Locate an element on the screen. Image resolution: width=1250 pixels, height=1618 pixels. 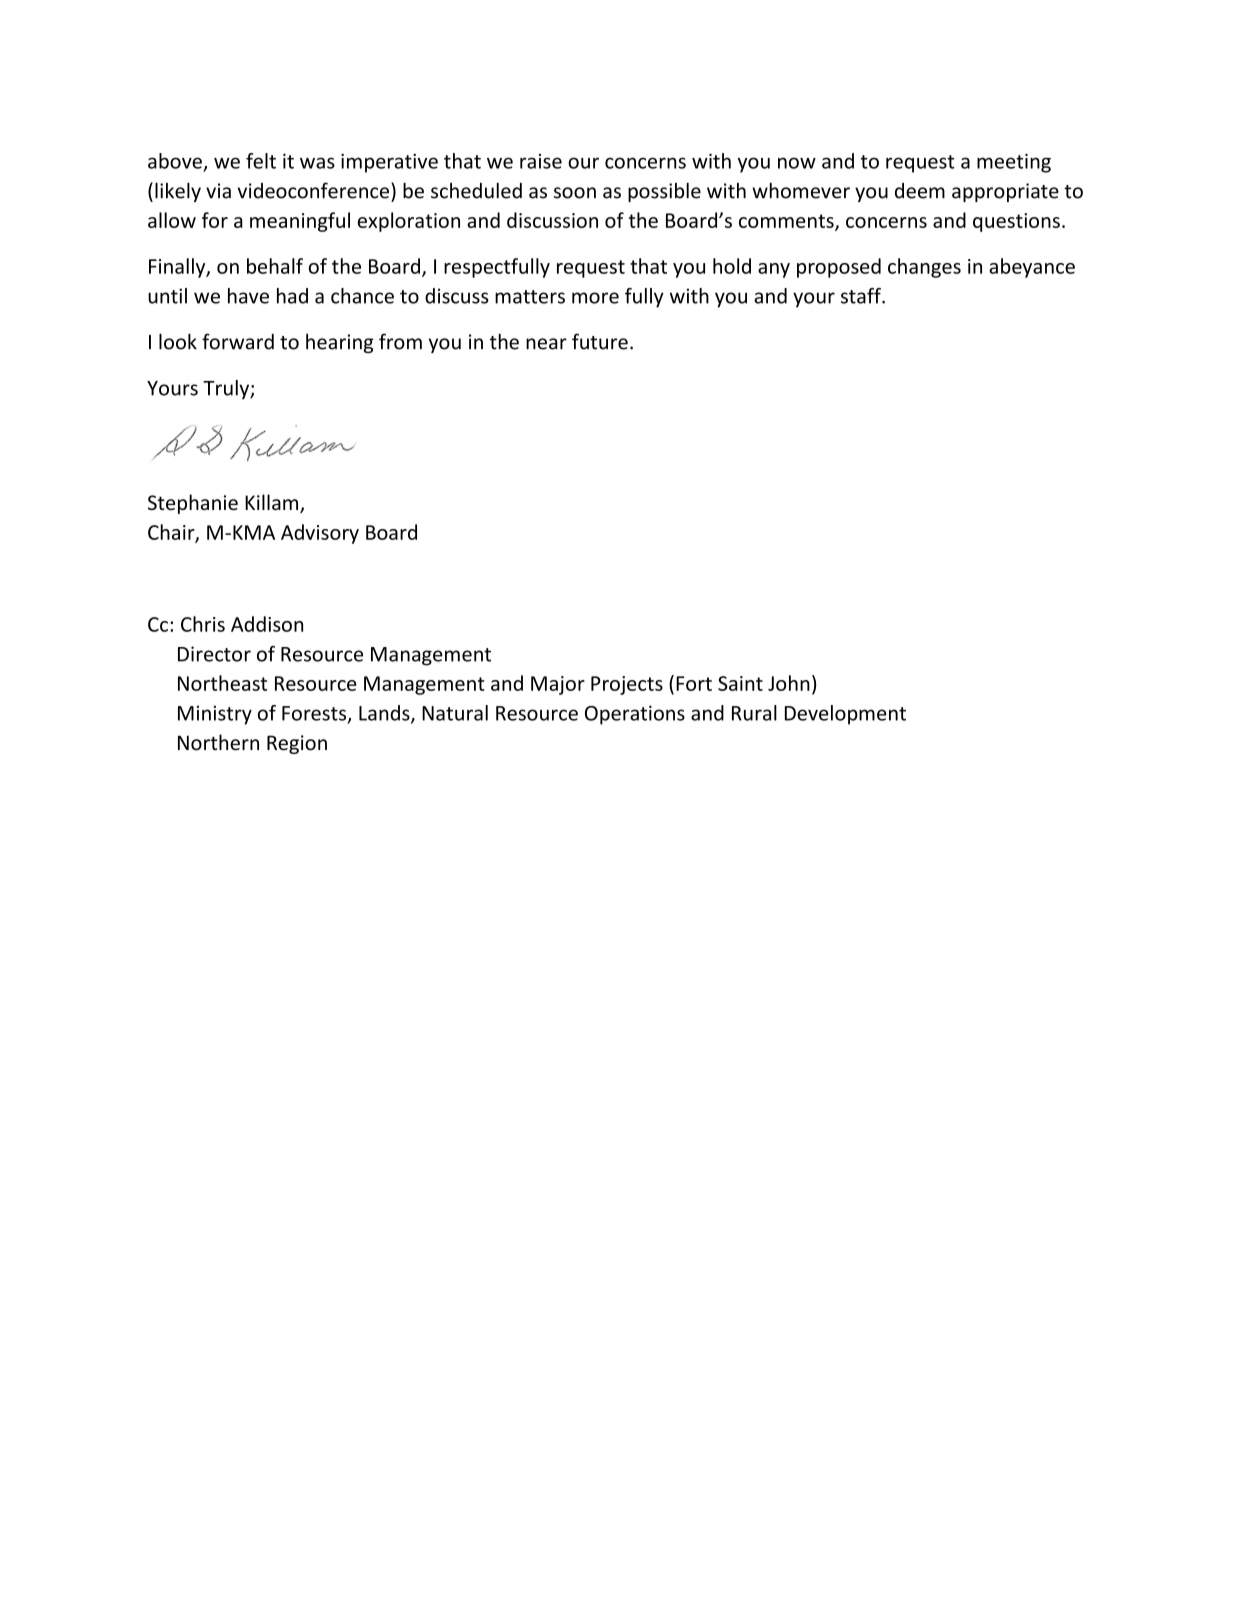
near is located at coordinates (546, 344).
